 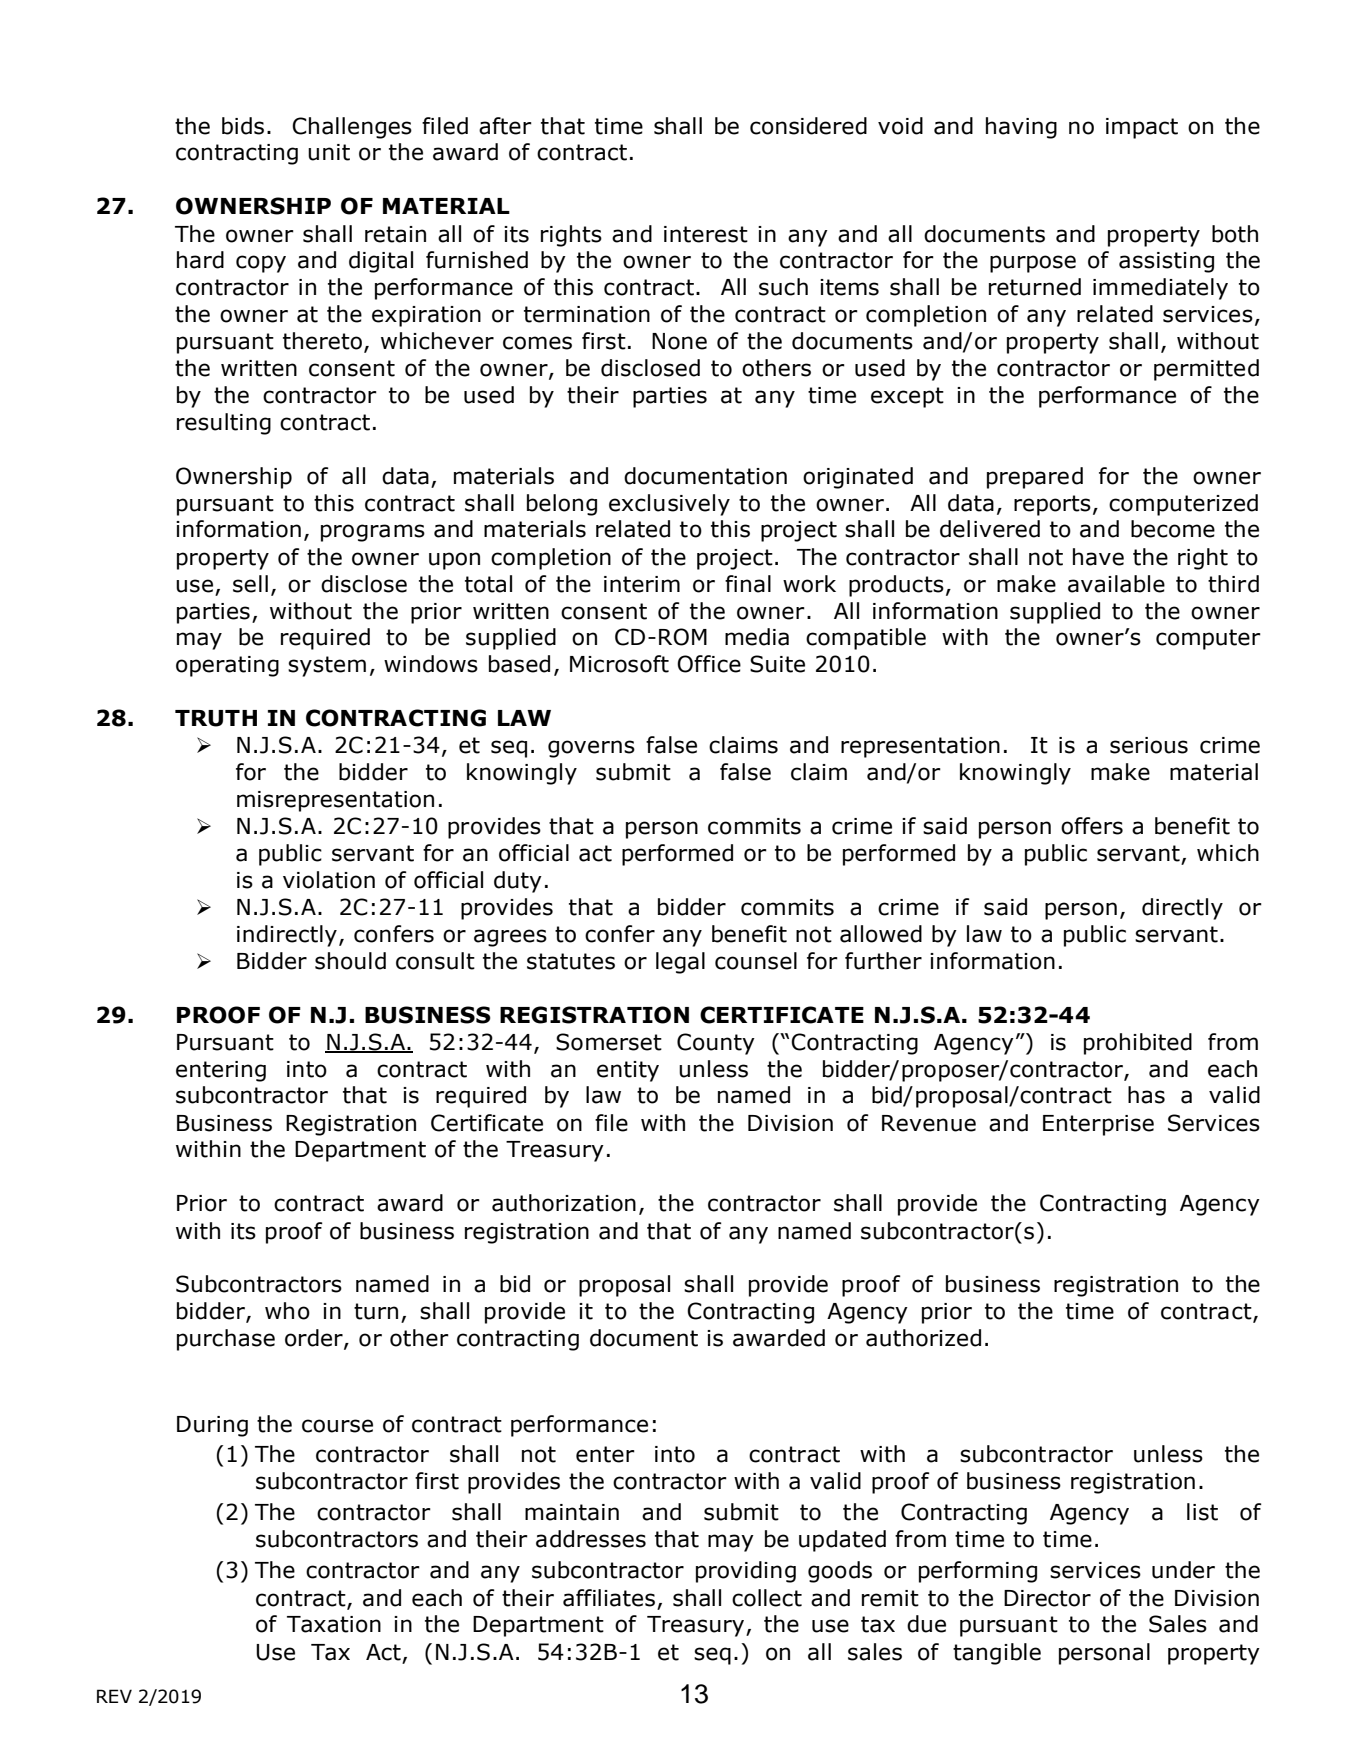 I want to click on violation, so click(x=329, y=880).
